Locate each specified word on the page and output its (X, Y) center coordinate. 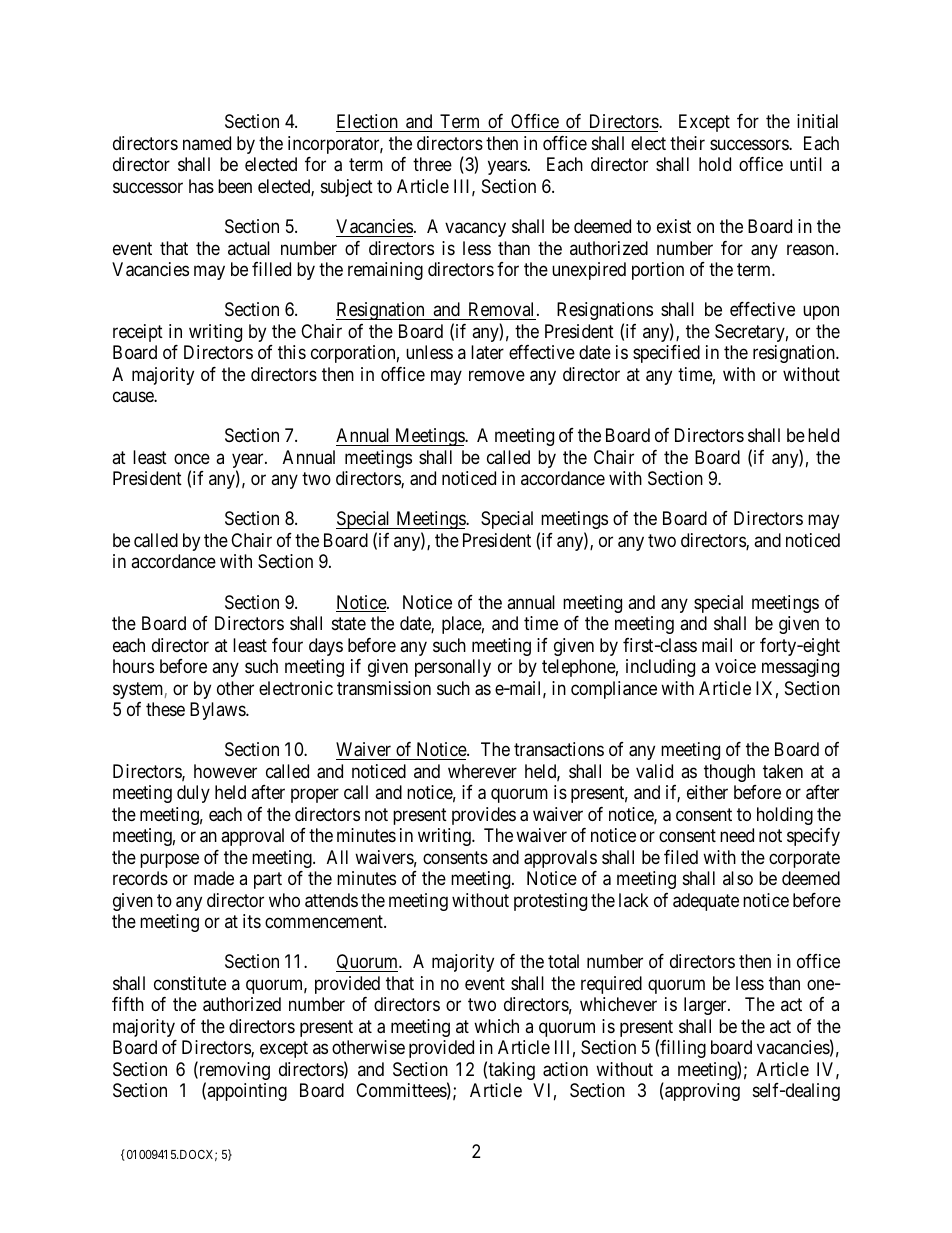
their (687, 143)
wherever (482, 771)
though (729, 773)
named (207, 143)
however (225, 771)
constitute (190, 983)
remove (497, 375)
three (432, 164)
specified (666, 354)
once (192, 458)
